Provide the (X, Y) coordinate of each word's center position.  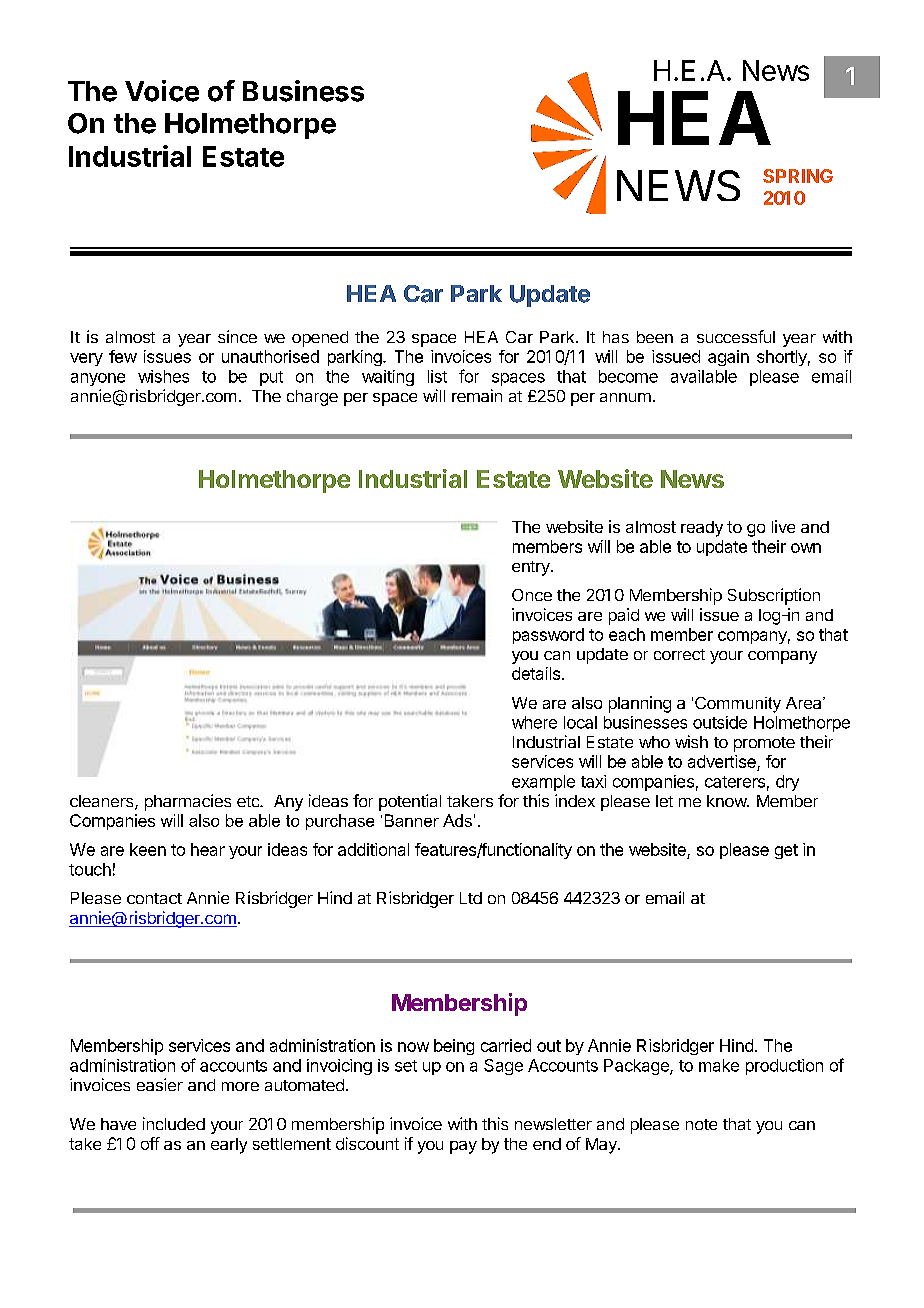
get (786, 851)
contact (154, 898)
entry (532, 568)
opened (320, 339)
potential (410, 802)
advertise (723, 763)
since (237, 336)
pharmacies (188, 802)
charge (312, 398)
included (174, 1123)
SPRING (798, 176)
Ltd (471, 898)
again (728, 358)
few (123, 356)
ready (702, 529)
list (437, 376)
